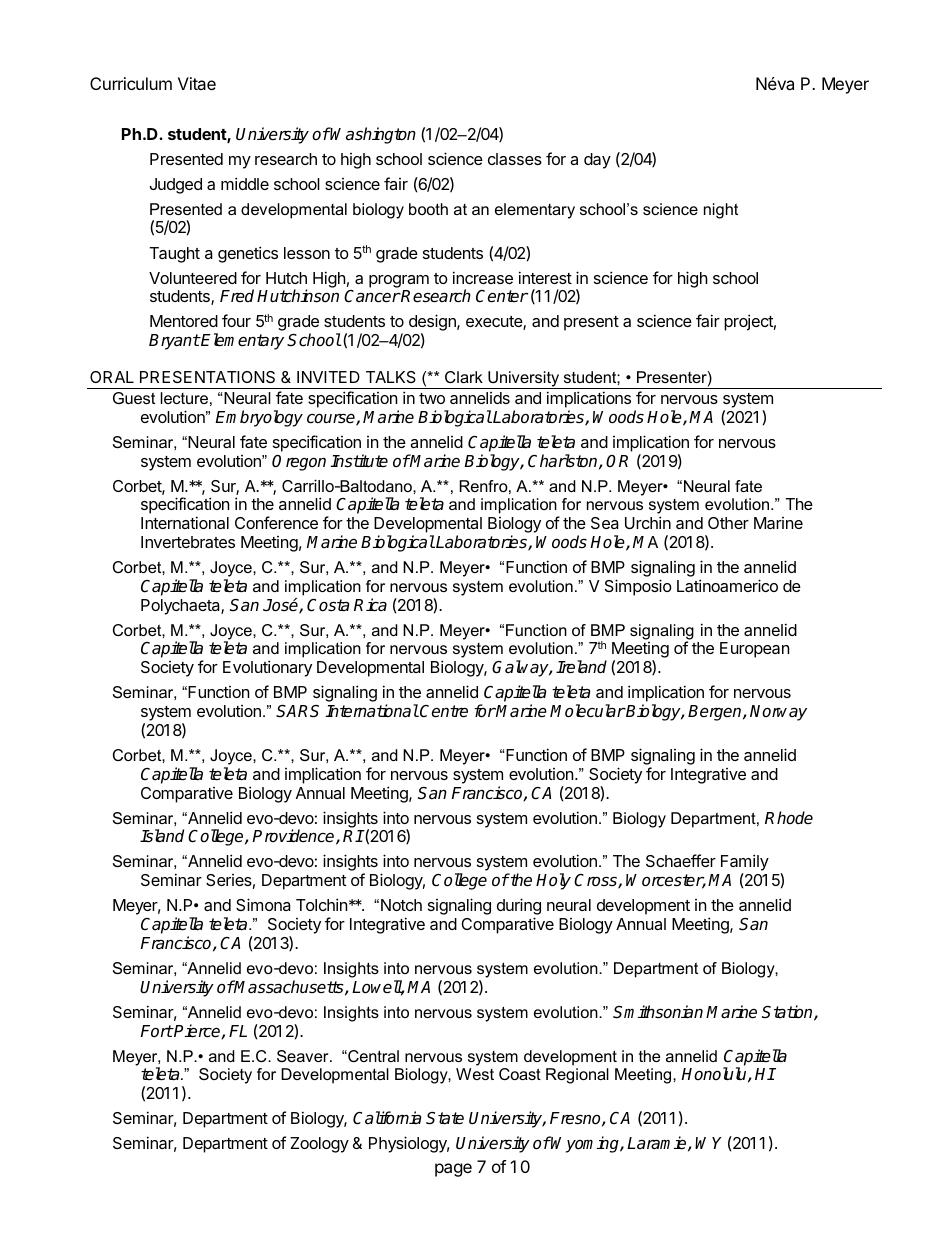 Image resolution: width=952 pixels, height=1233 pixels. I want to click on Other, so click(728, 523).
